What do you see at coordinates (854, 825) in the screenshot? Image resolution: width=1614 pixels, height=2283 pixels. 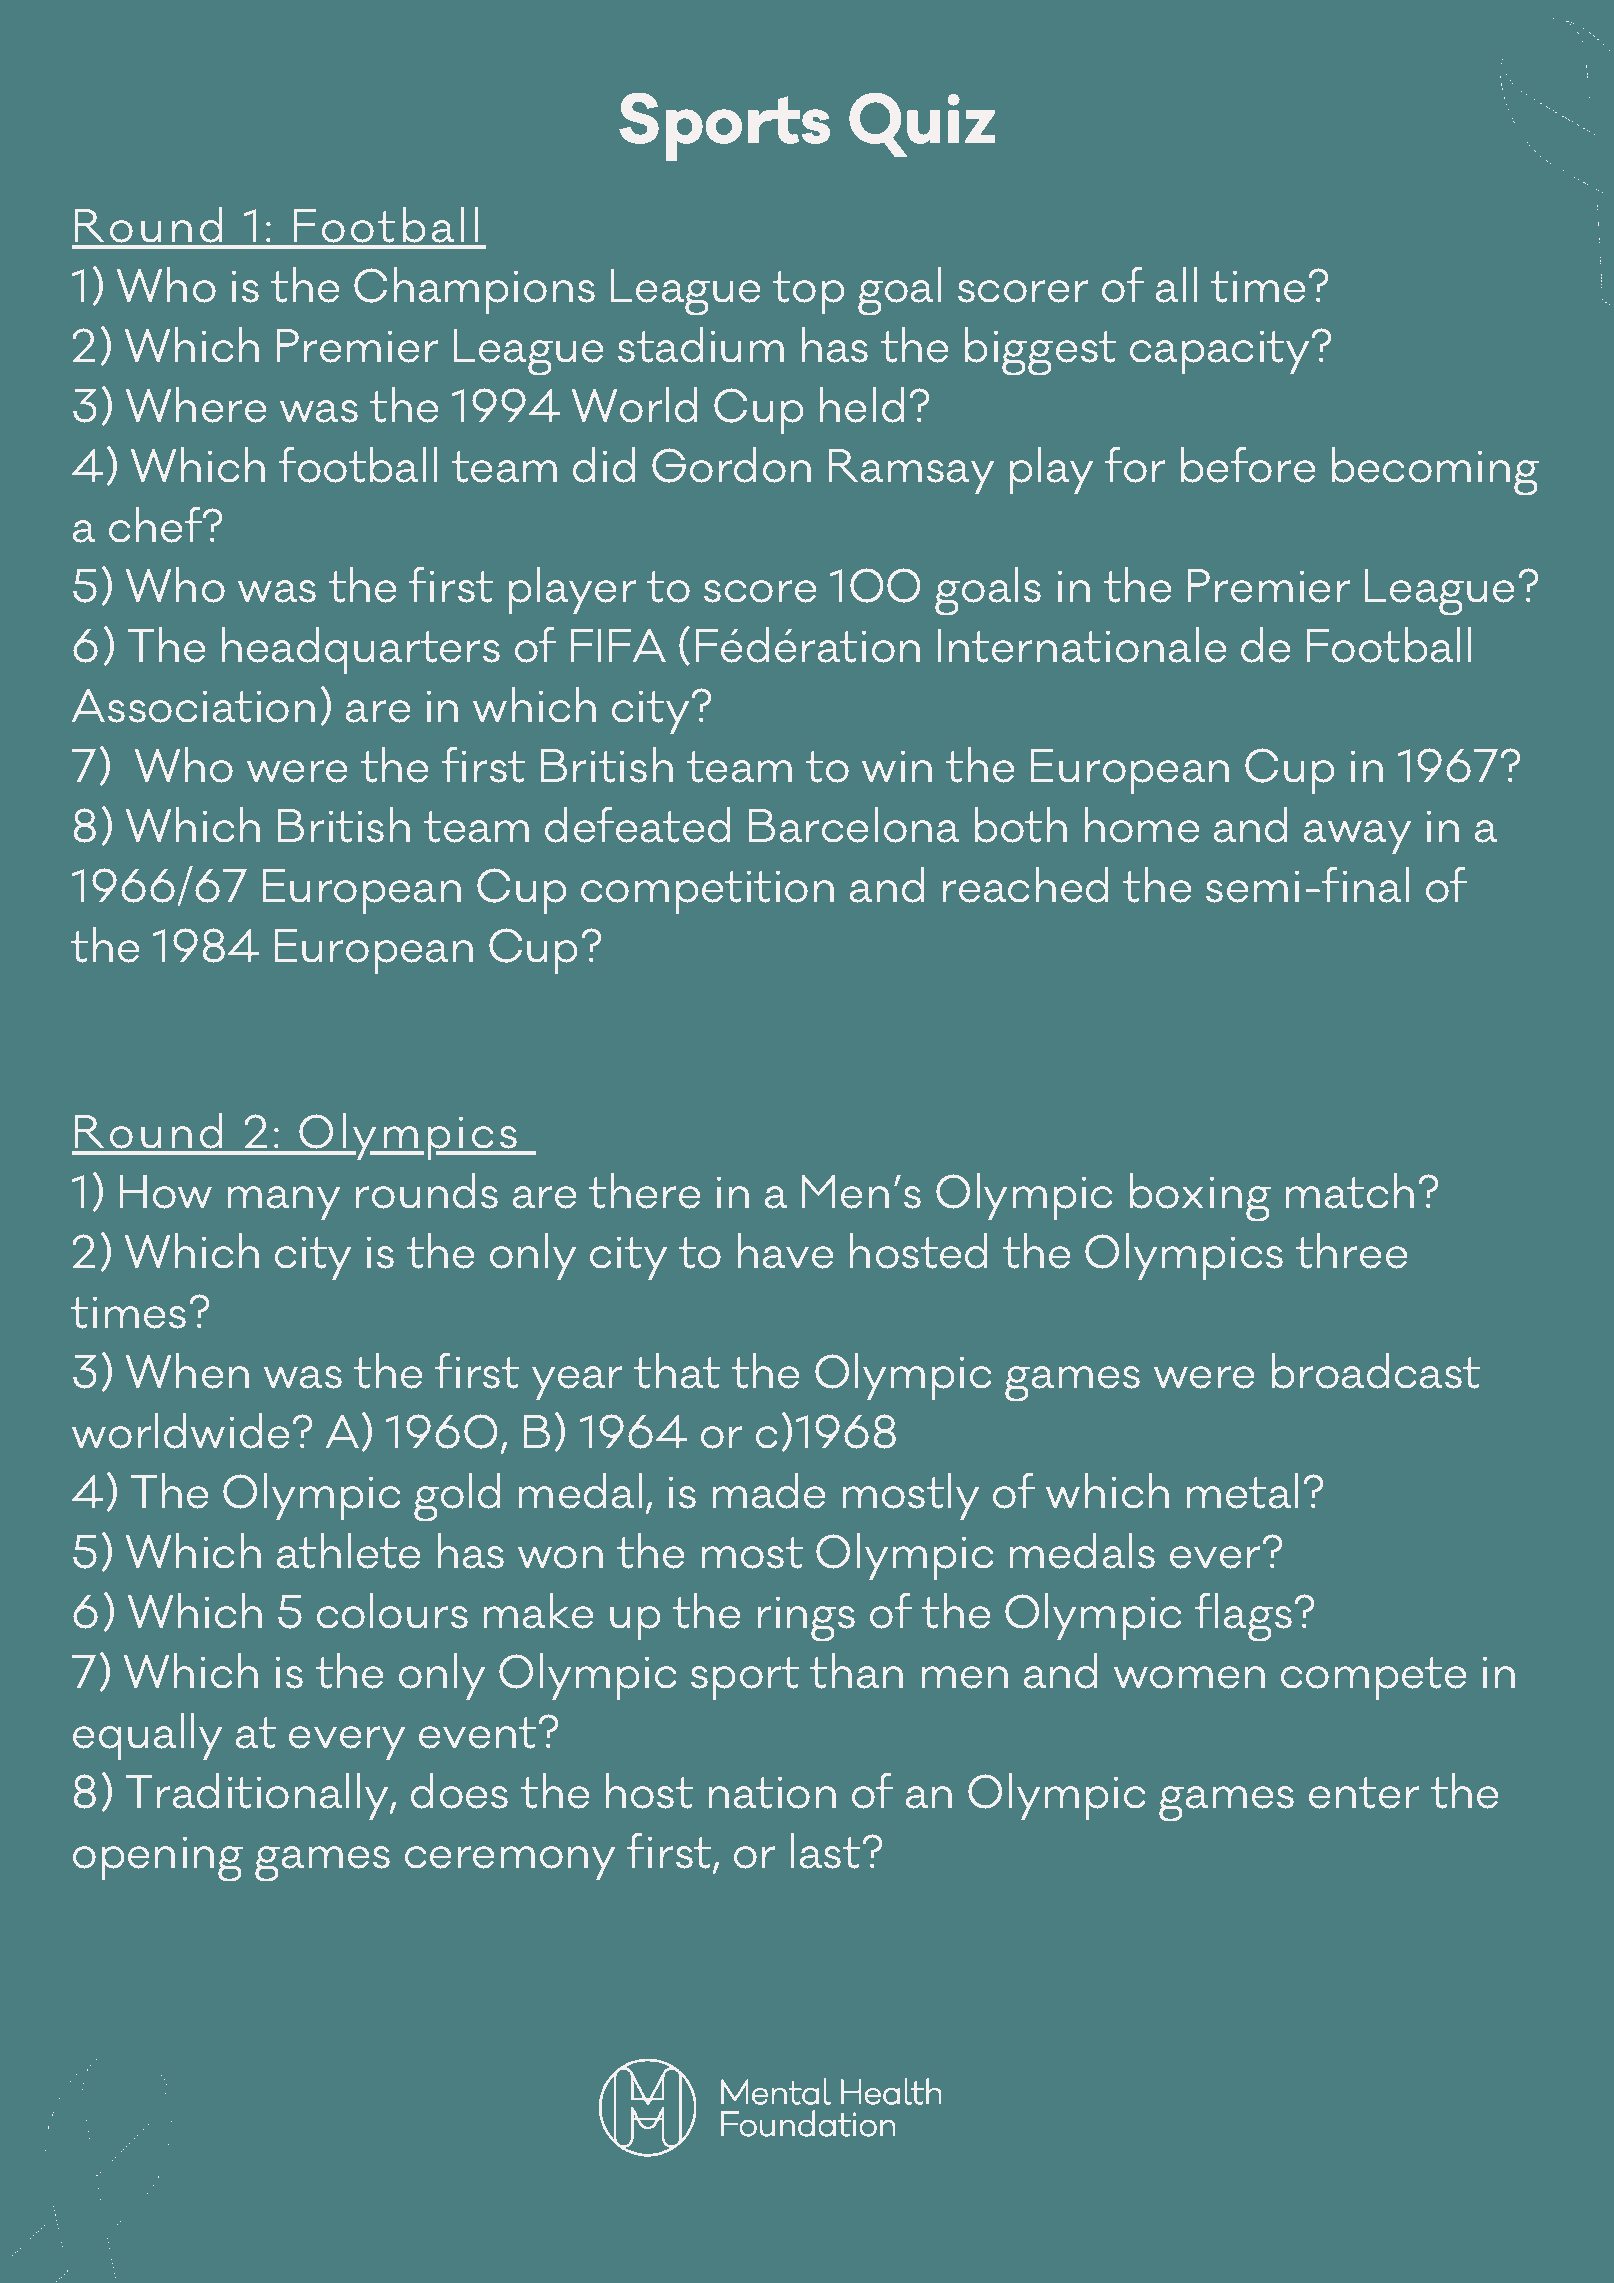 I see `Barcelona` at bounding box center [854, 825].
